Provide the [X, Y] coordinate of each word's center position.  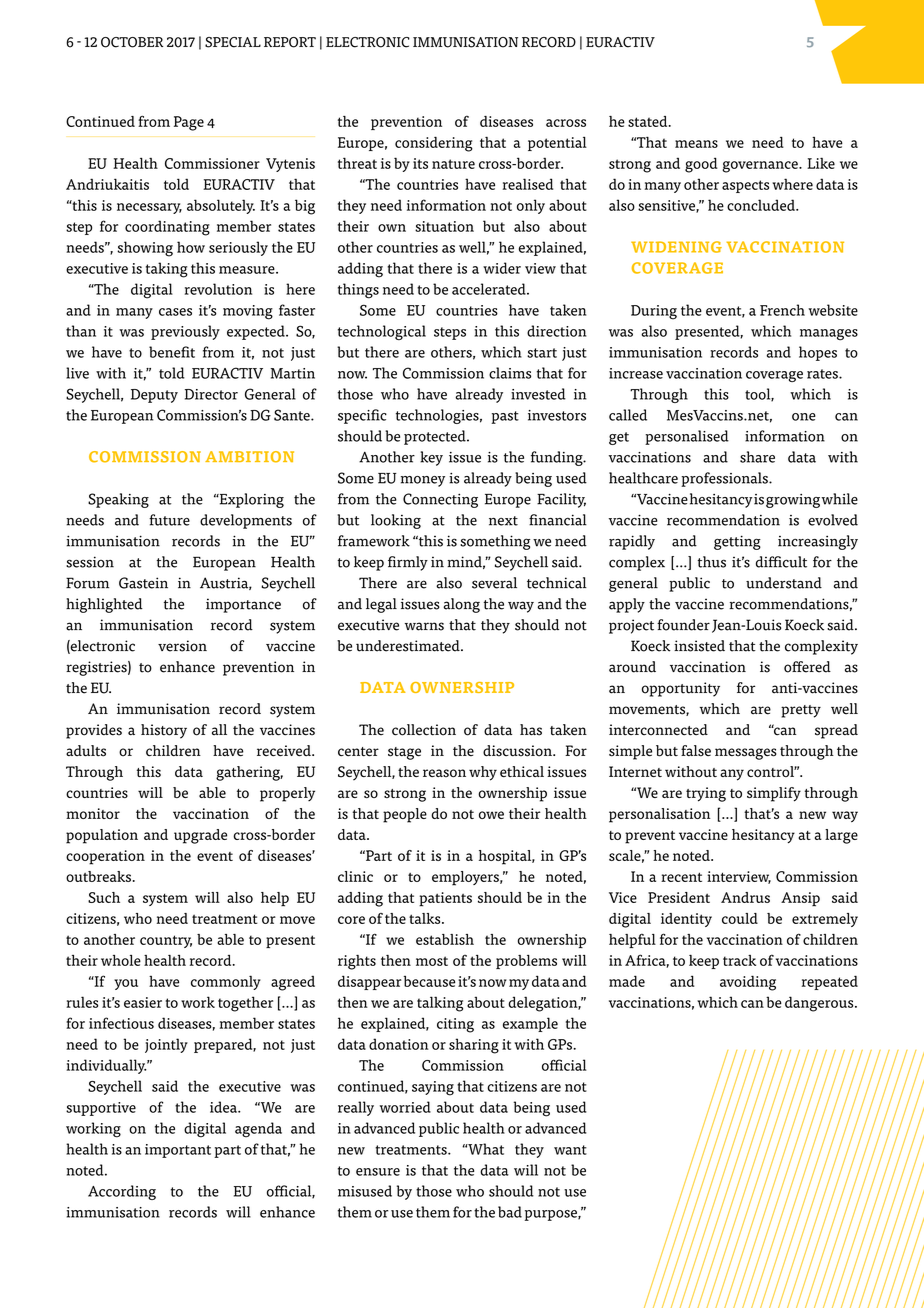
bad [510, 1212]
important [178, 1151]
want [570, 1150]
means [696, 144]
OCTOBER [132, 42]
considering [434, 144]
